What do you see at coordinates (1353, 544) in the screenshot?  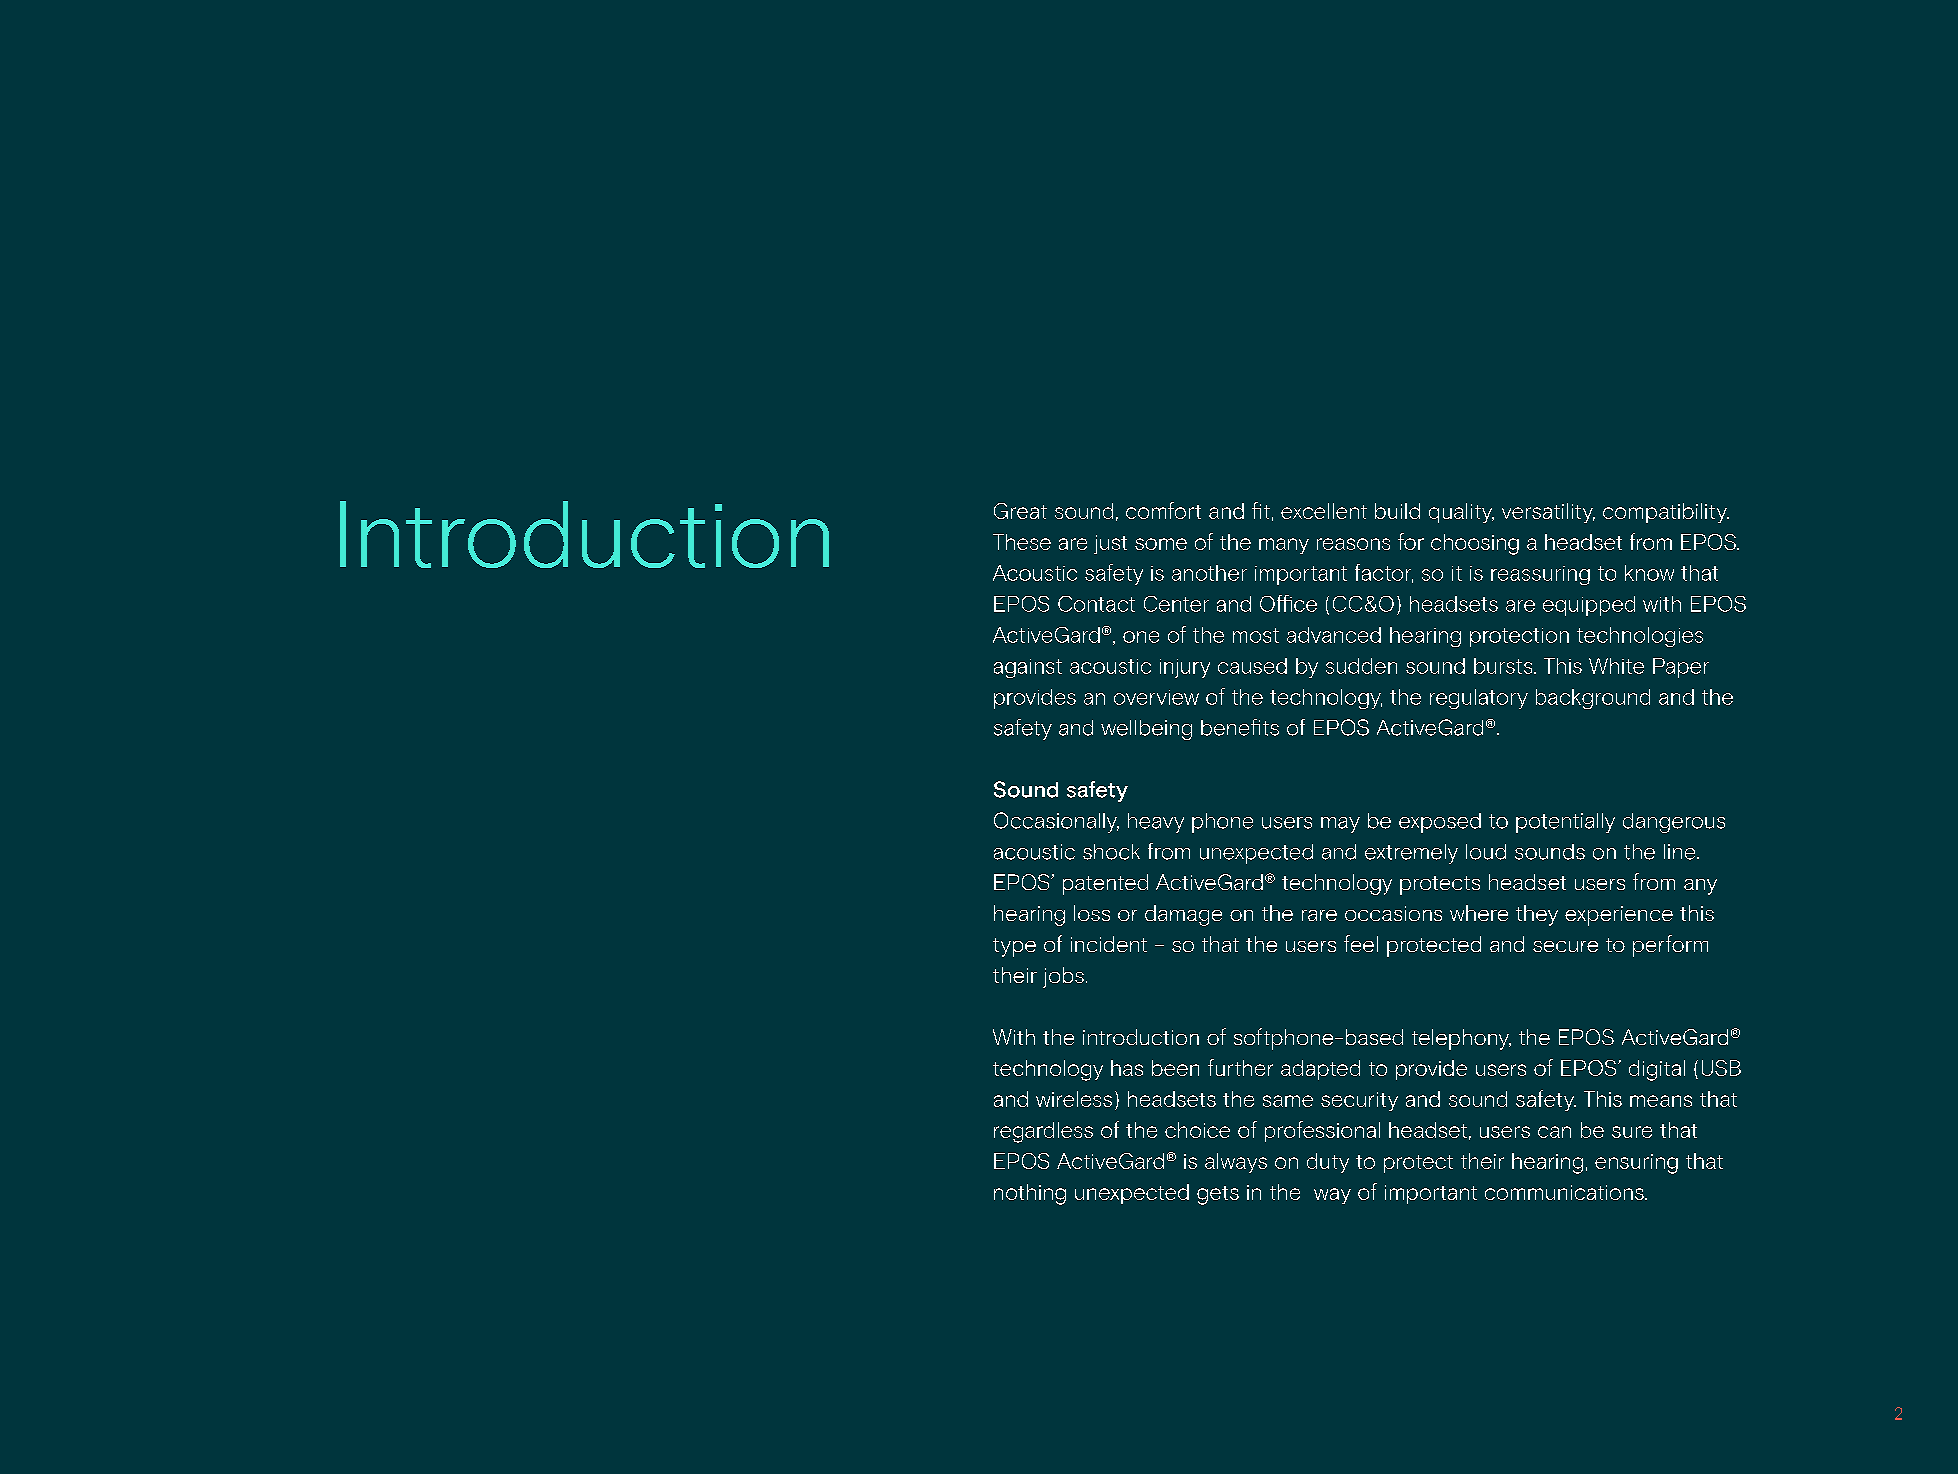 I see `reasons` at bounding box center [1353, 544].
